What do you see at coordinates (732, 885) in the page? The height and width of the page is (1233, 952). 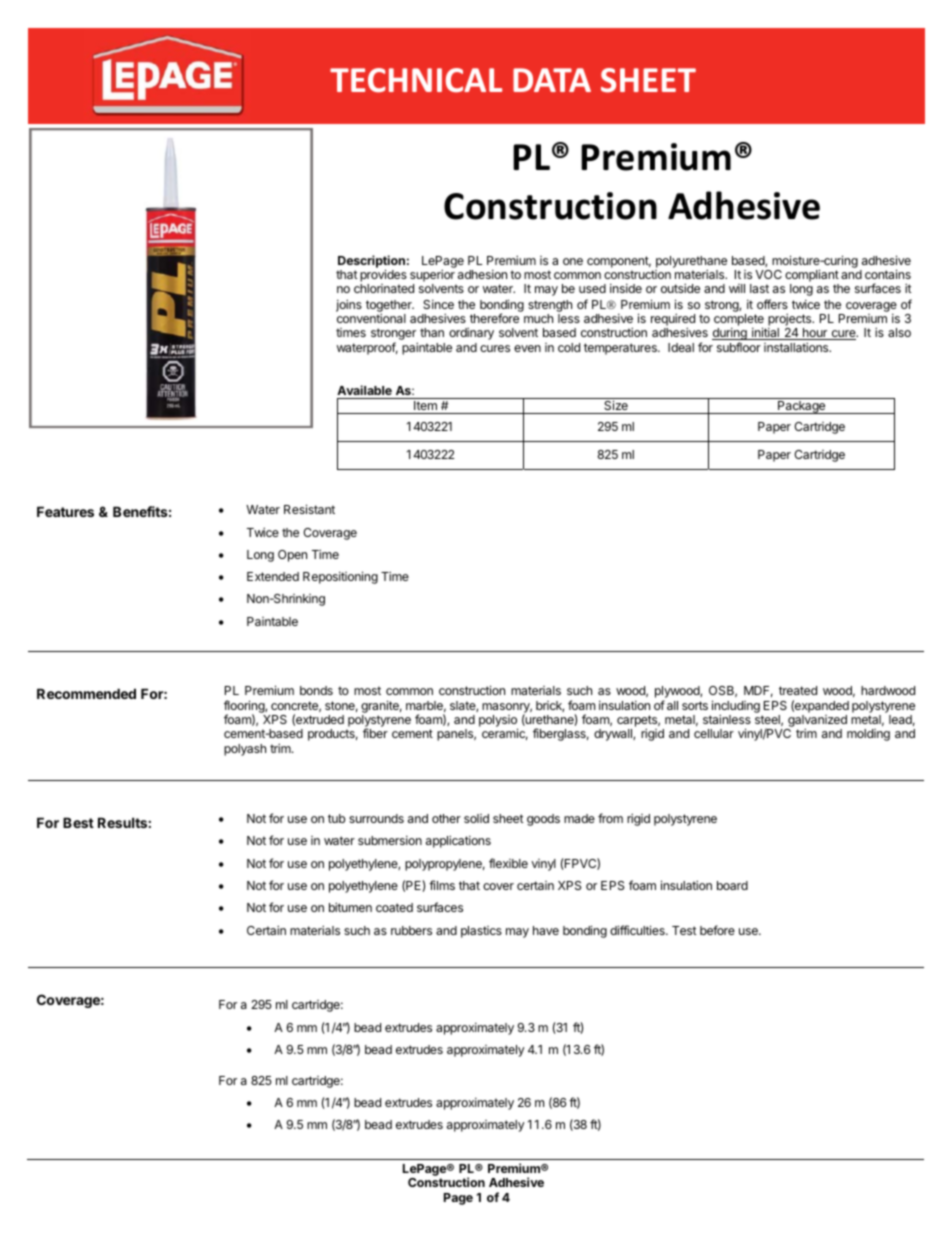 I see `board` at bounding box center [732, 885].
